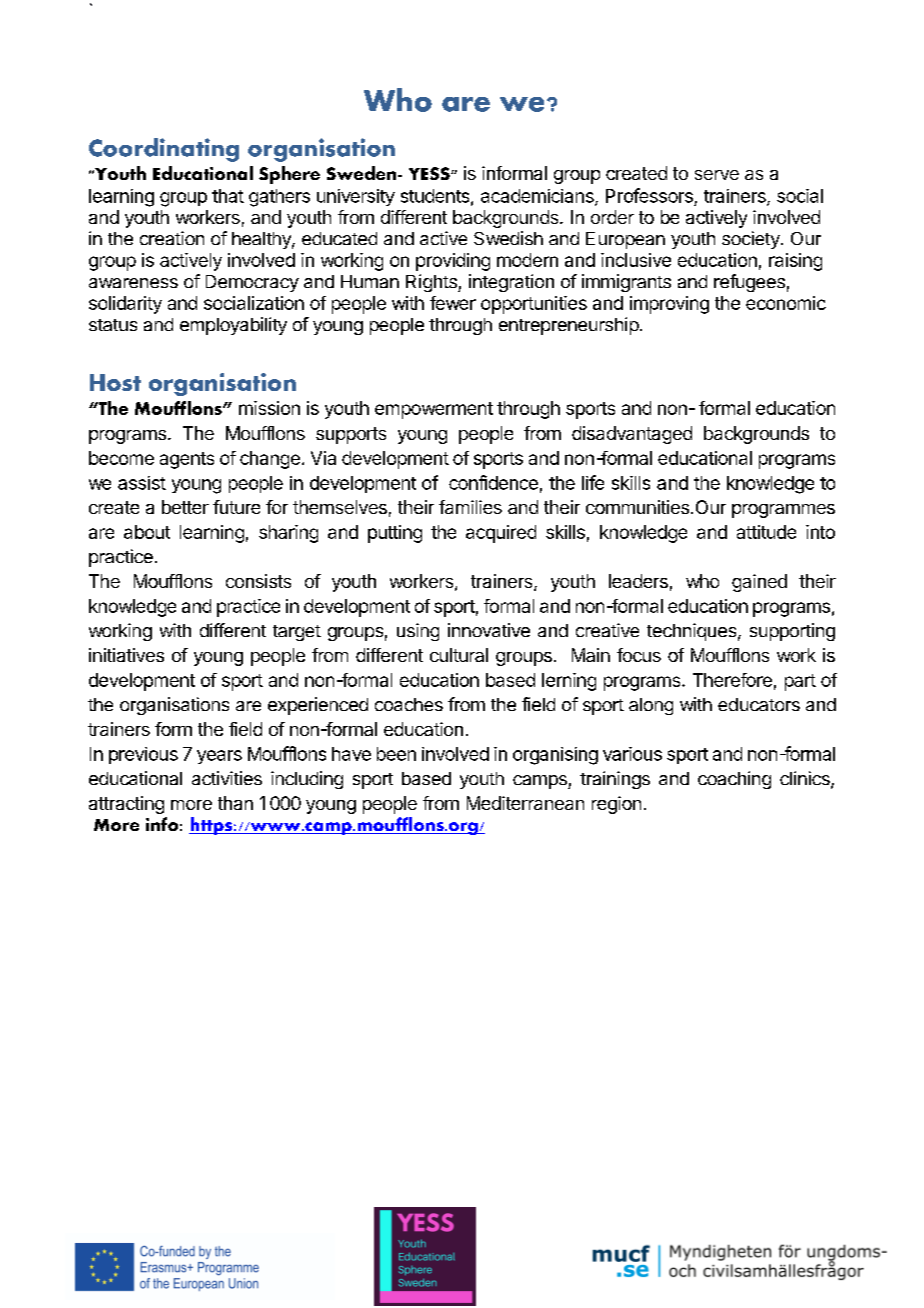 This image has height=1308, width=924. What do you see at coordinates (187, 460) in the image?
I see `agents` at bounding box center [187, 460].
